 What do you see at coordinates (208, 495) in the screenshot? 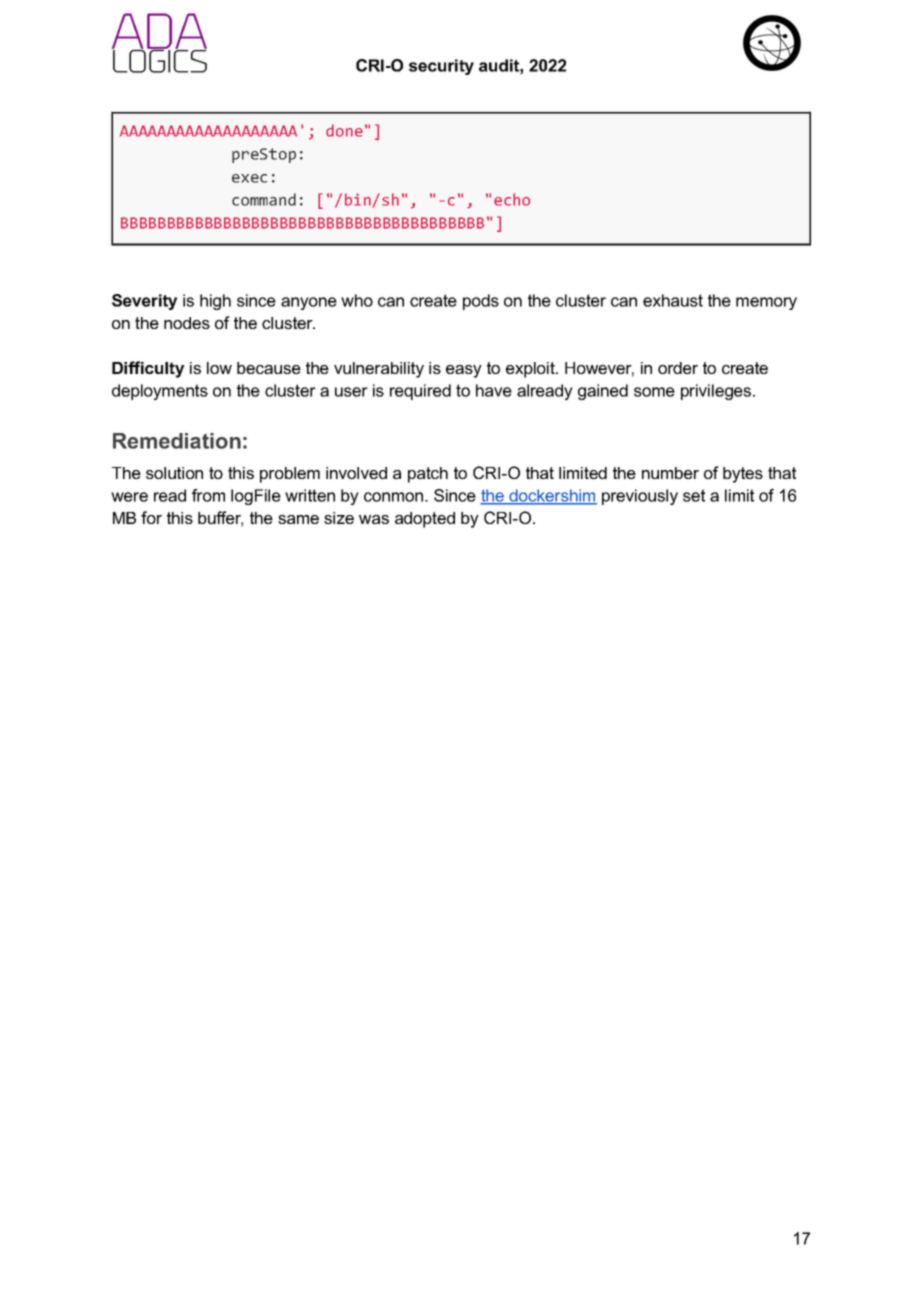
I see `from` at bounding box center [208, 495].
